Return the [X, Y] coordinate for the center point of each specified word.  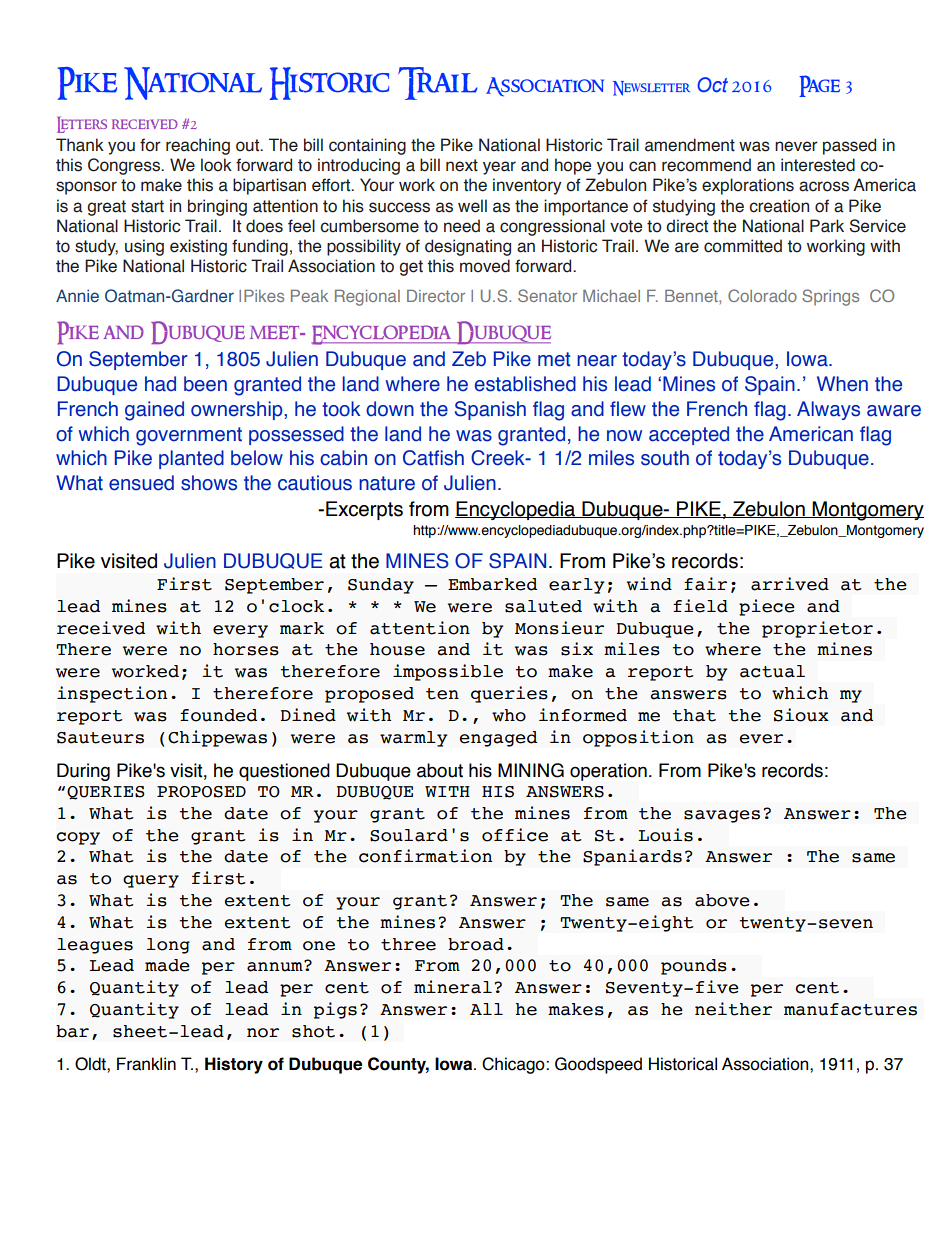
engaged [498, 739]
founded [218, 715]
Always [828, 410]
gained [154, 411]
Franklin [146, 1064]
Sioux [801, 715]
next [462, 165]
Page [819, 86]
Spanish [490, 410]
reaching [198, 146]
